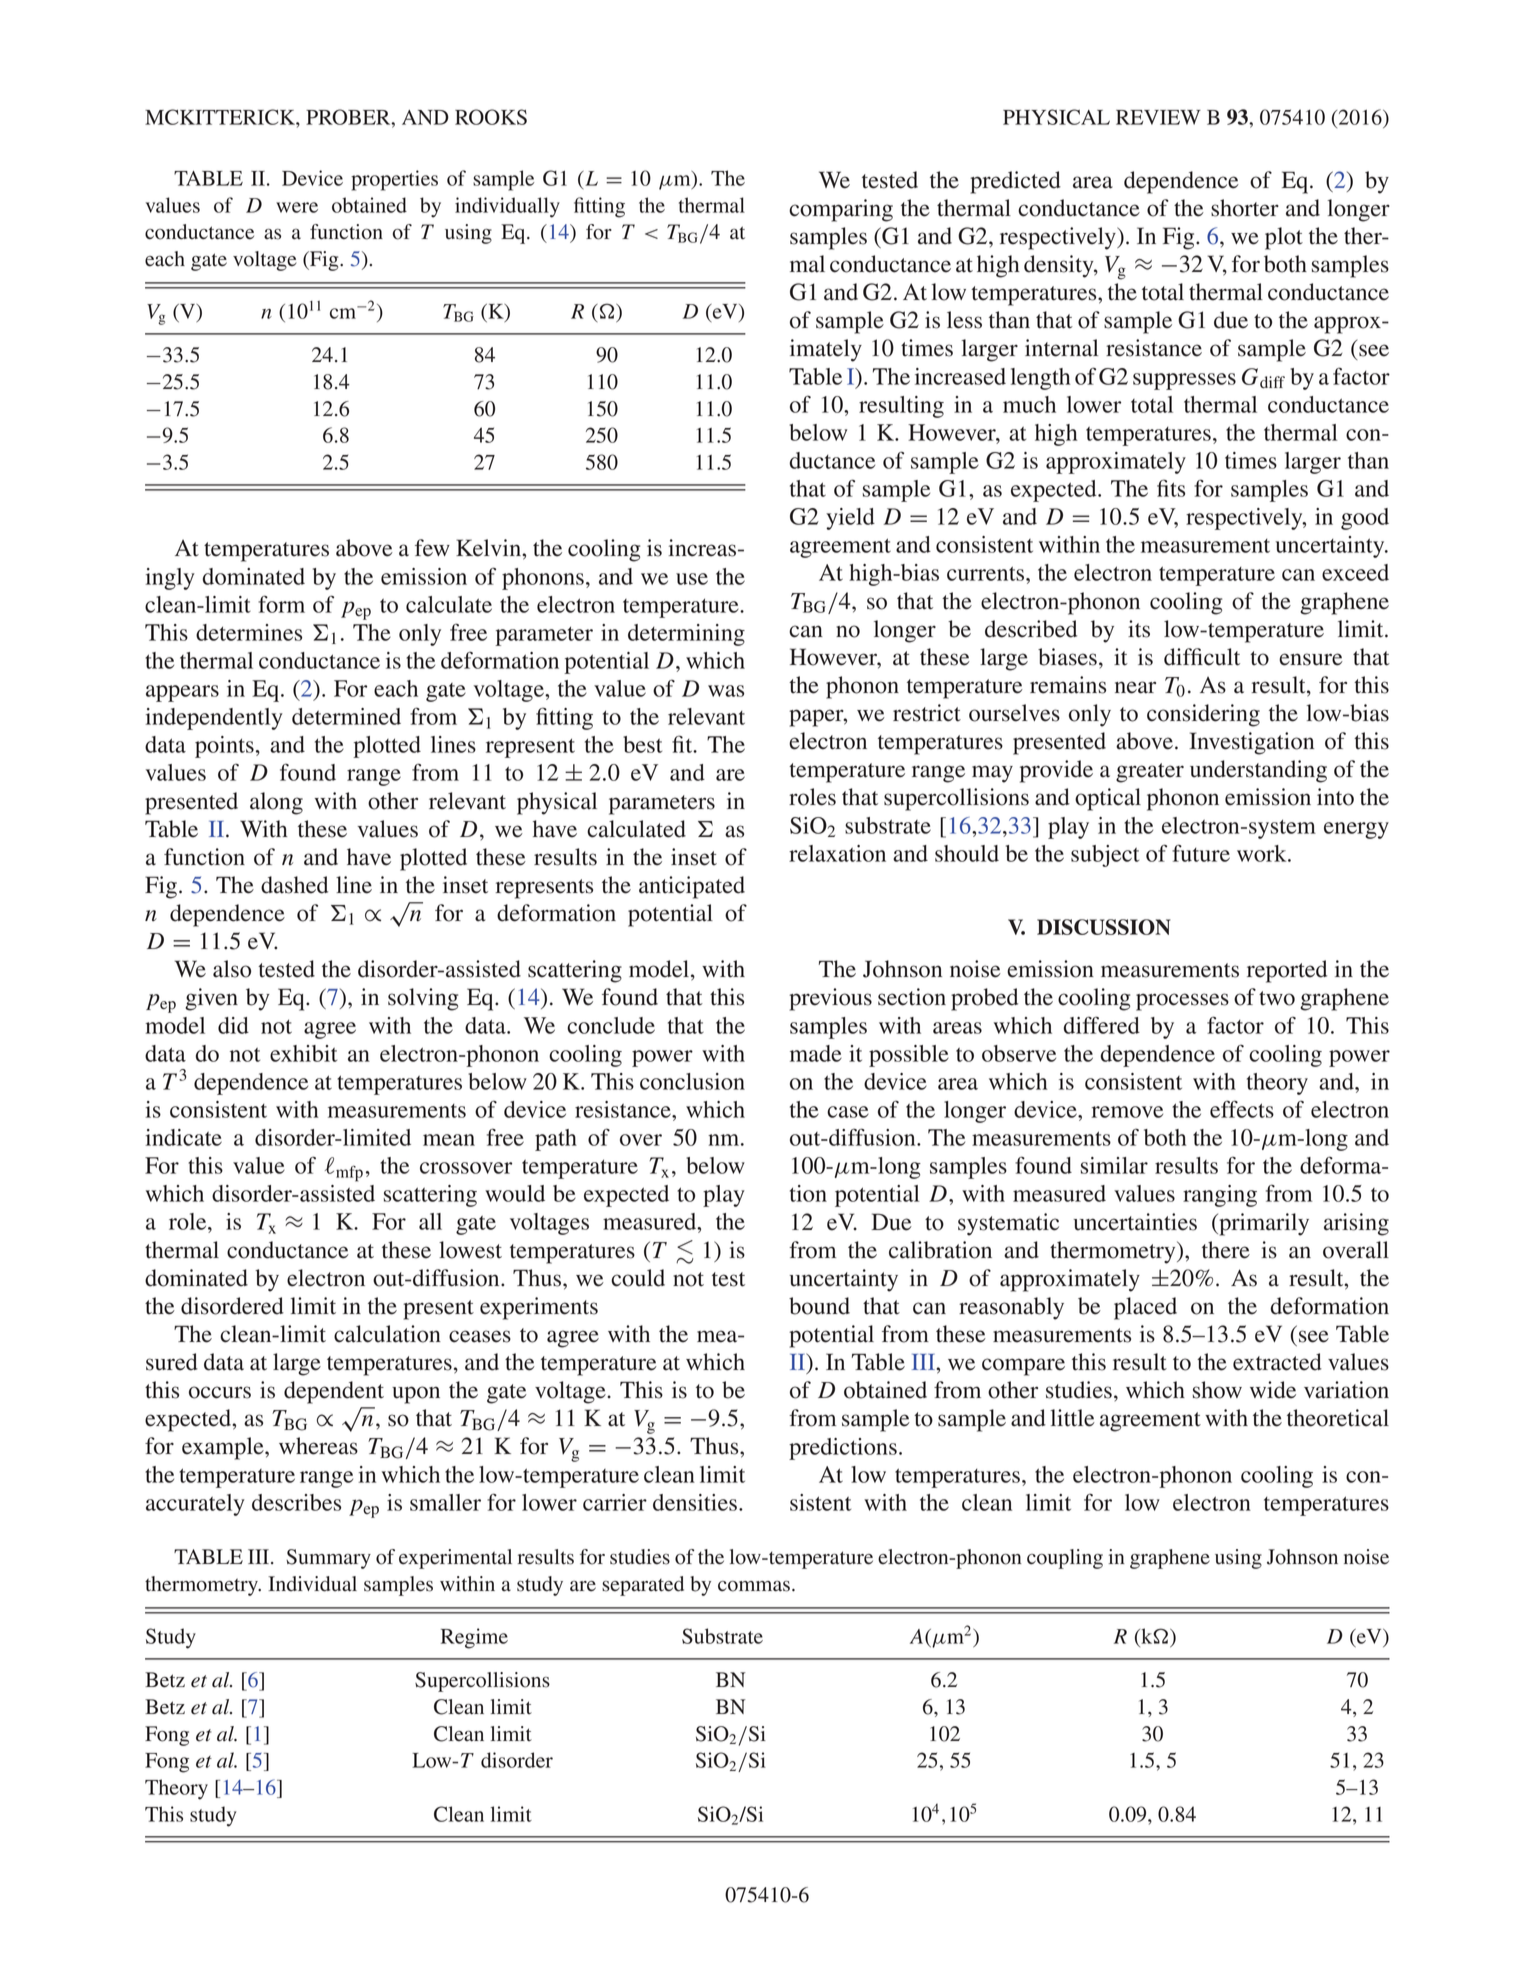 The width and height of the page is (1533, 1984). What do you see at coordinates (1242, 1109) in the page?
I see `effects` at bounding box center [1242, 1109].
